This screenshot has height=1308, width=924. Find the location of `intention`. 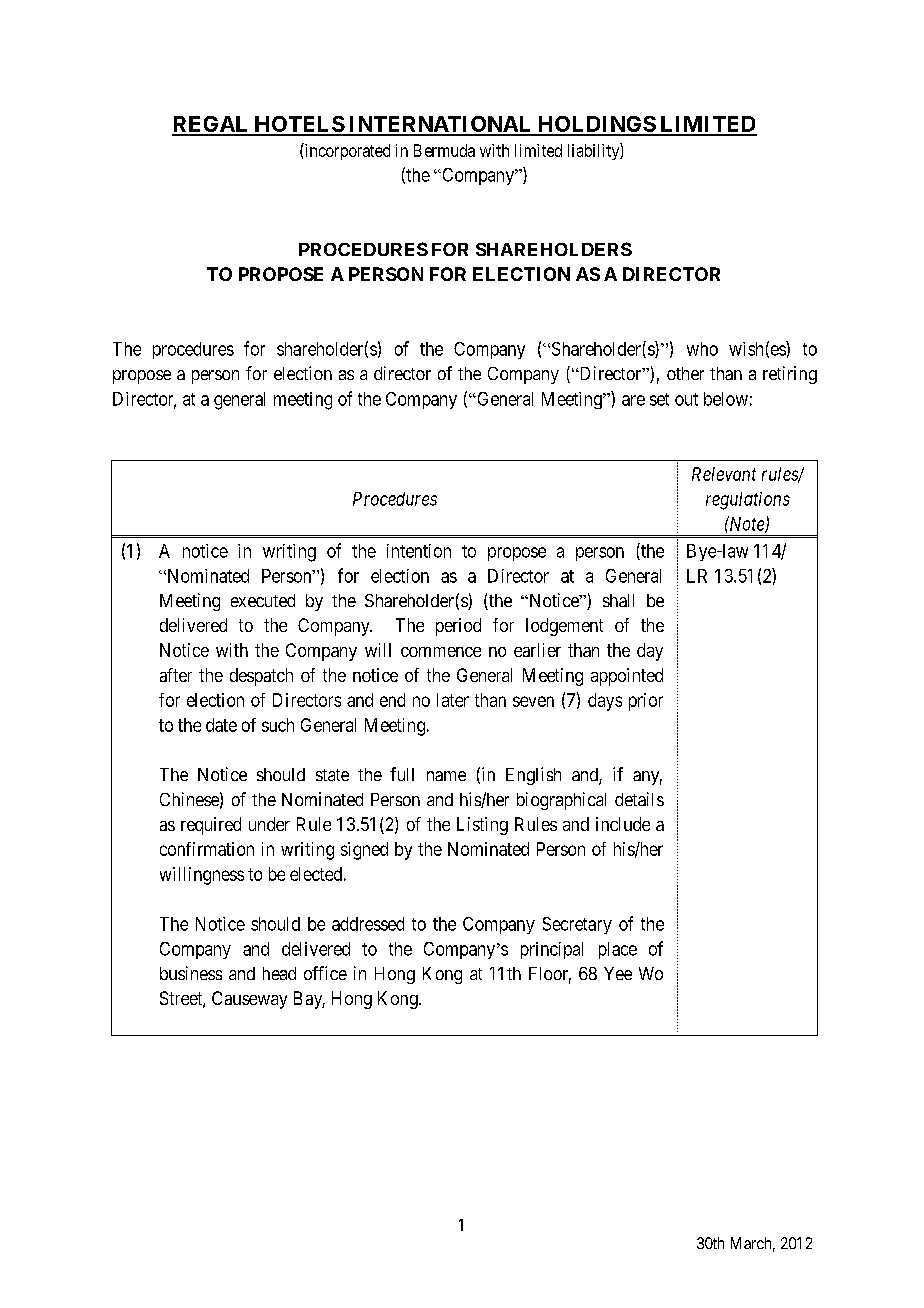

intention is located at coordinates (419, 551).
